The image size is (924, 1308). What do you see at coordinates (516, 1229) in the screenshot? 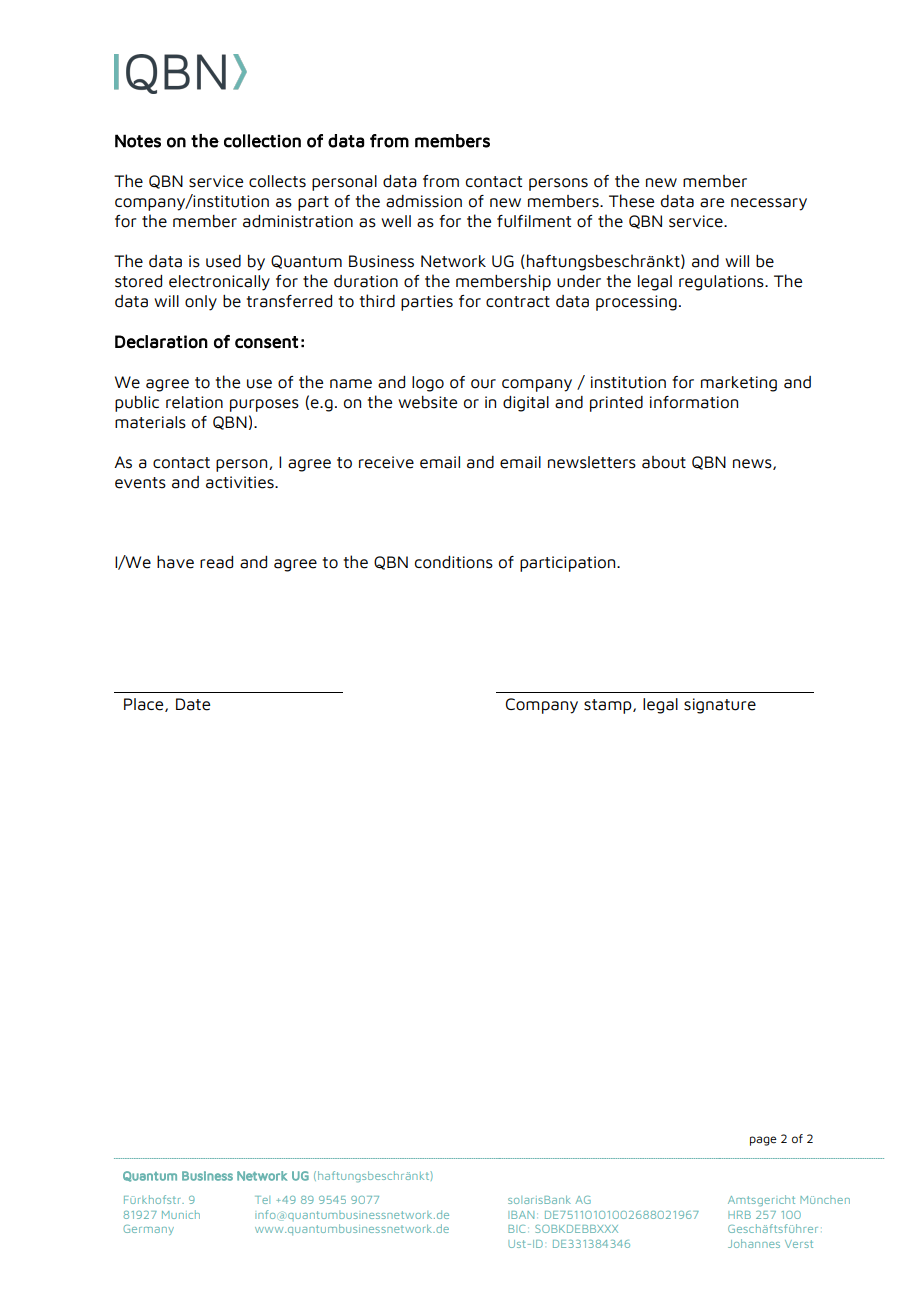
I see `BIC` at bounding box center [516, 1229].
